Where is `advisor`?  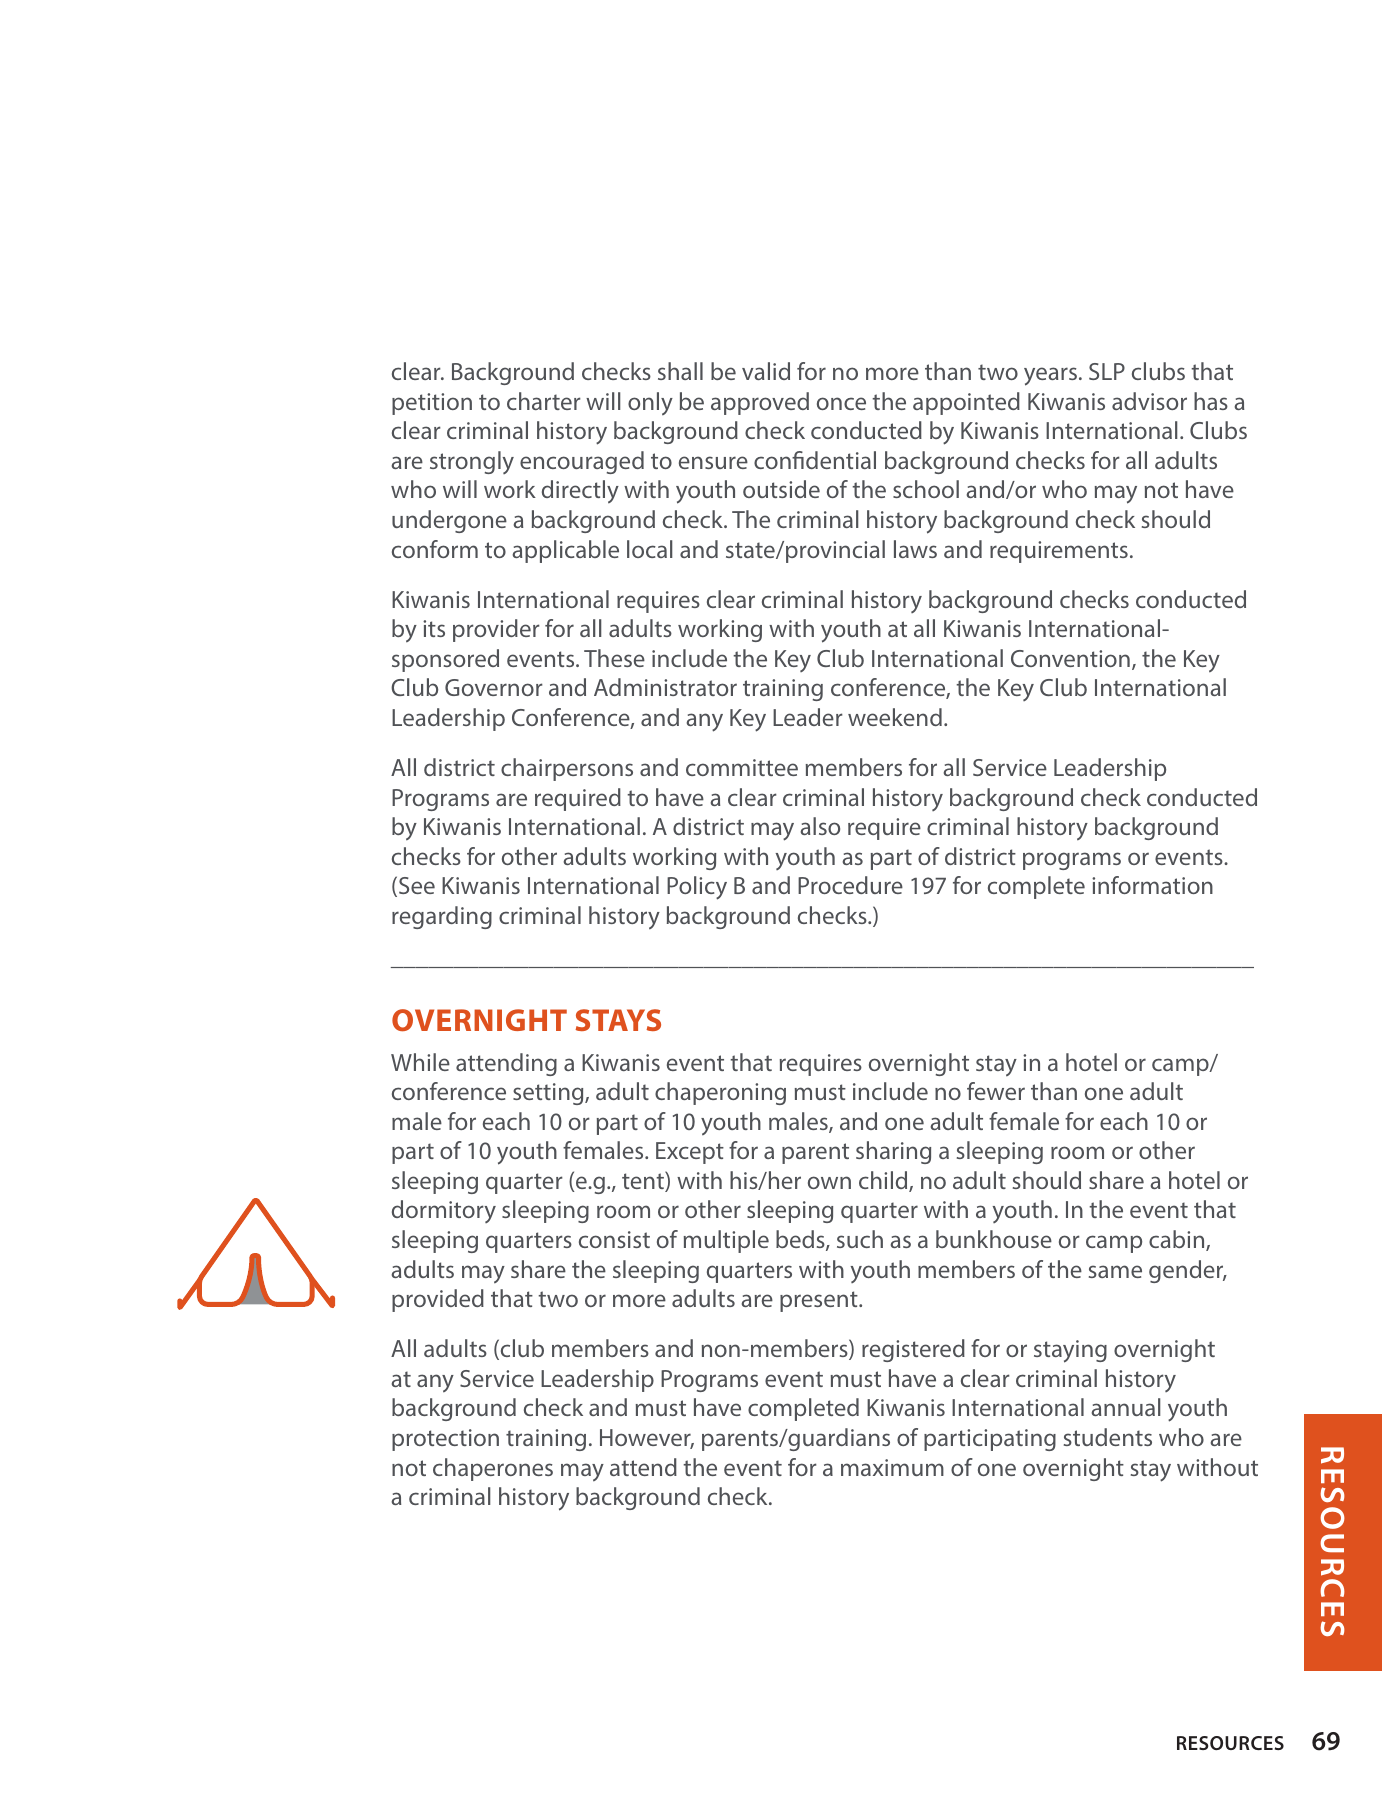 advisor is located at coordinates (1149, 401).
